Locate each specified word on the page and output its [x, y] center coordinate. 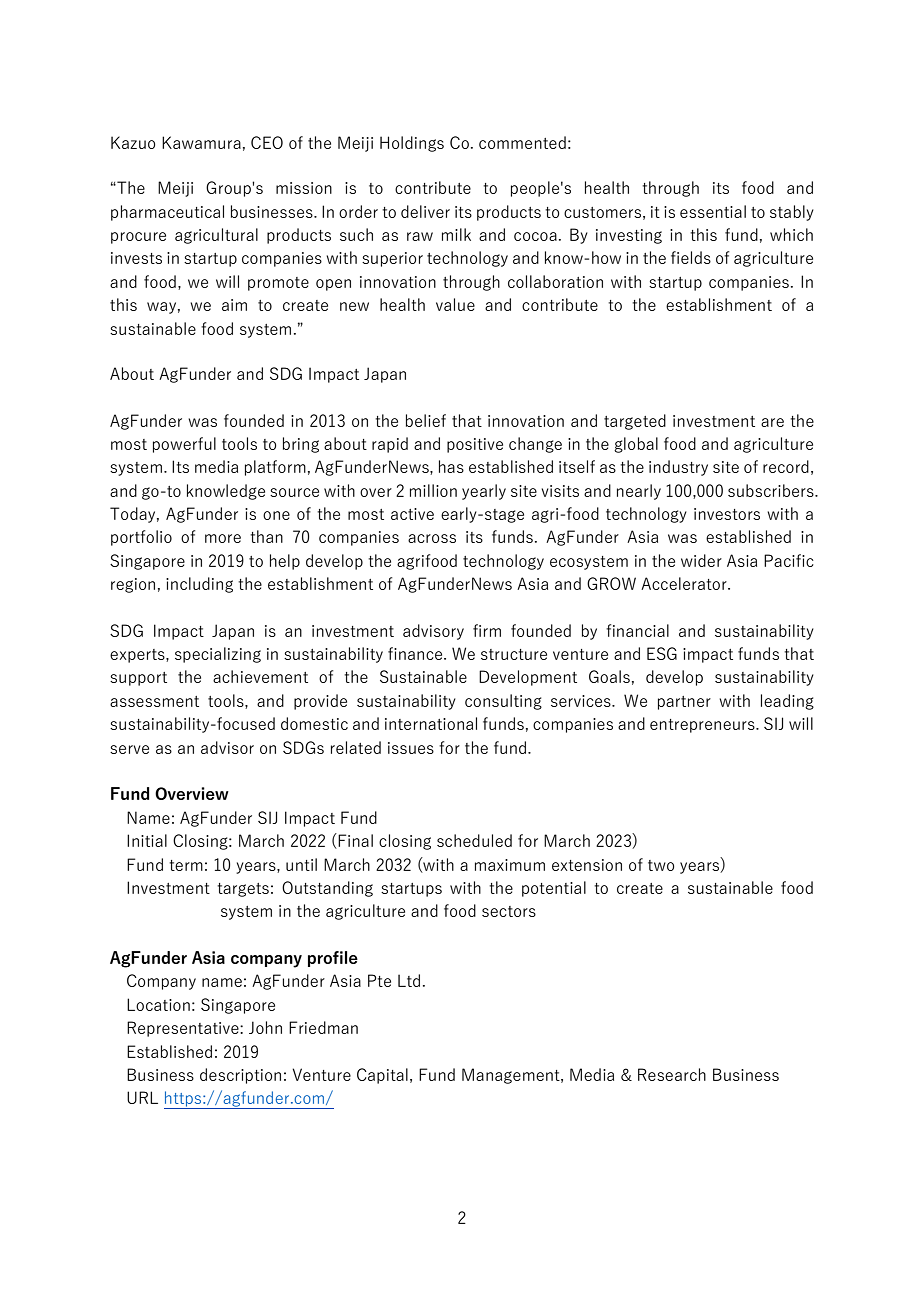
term [186, 865]
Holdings [412, 144]
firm [487, 630]
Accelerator [685, 583]
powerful [184, 445]
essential [713, 211]
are [772, 422]
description [240, 1076]
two [661, 865]
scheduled [474, 840]
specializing [218, 655]
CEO [267, 142]
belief [426, 420]
